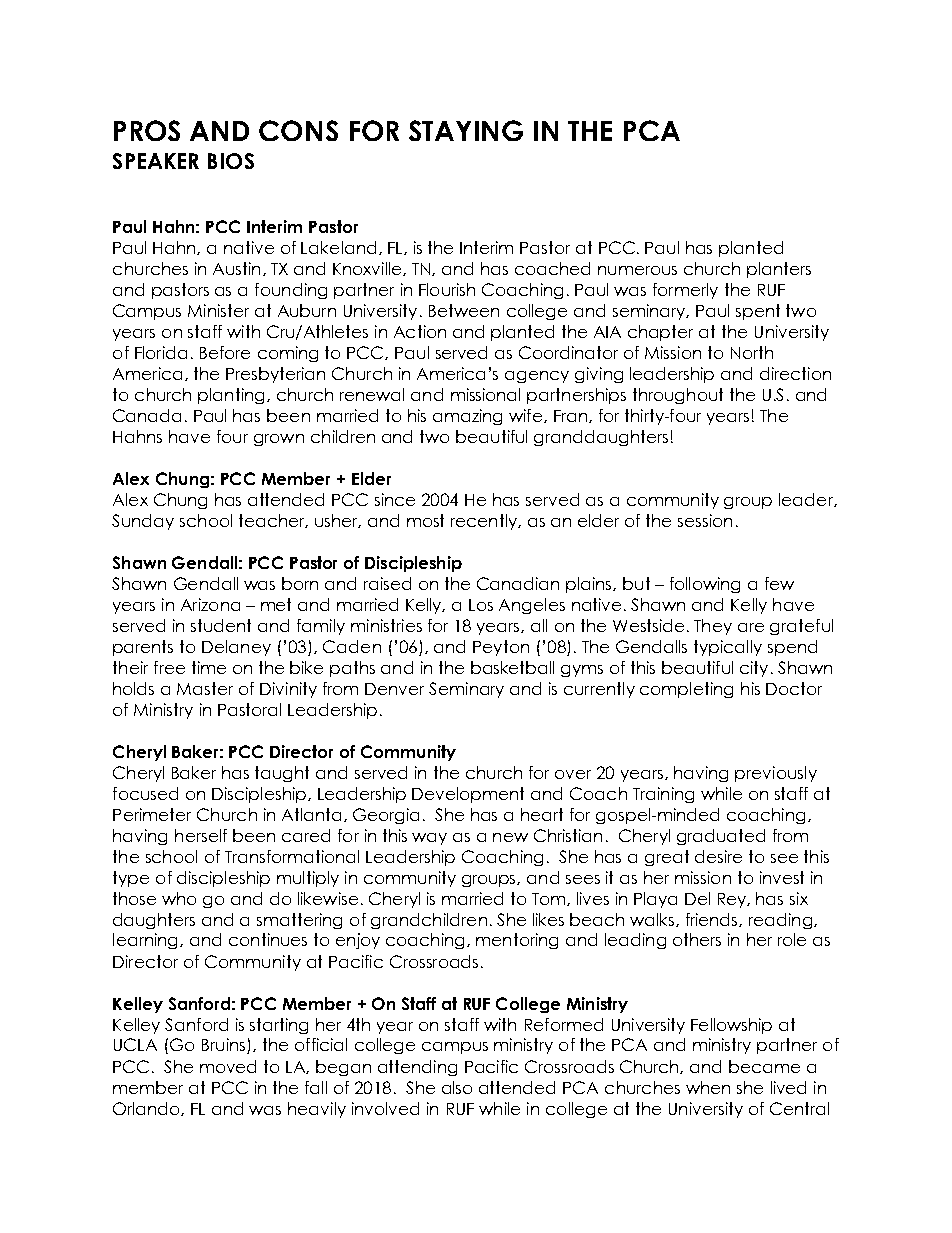 This image has width=952, height=1233. Describe the element at coordinates (485, 522) in the image. I see `recently` at that location.
